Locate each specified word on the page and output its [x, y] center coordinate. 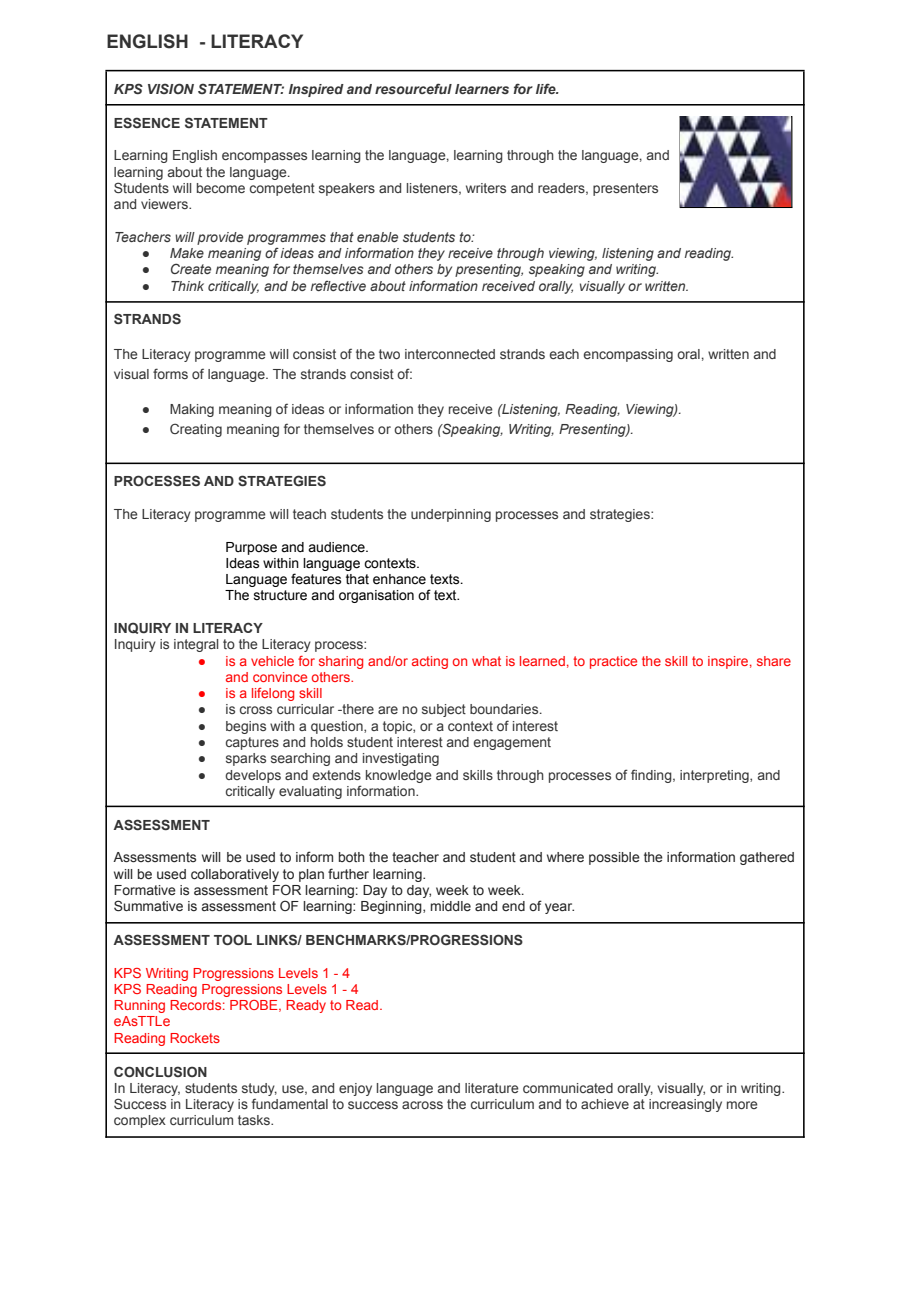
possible [614, 858]
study [259, 1089]
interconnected [450, 354]
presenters [625, 189]
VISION [171, 88]
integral [196, 645]
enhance [399, 579]
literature [492, 1088]
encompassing [628, 355]
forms [170, 373]
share [774, 661]
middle [451, 906]
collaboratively [235, 875]
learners [482, 89]
